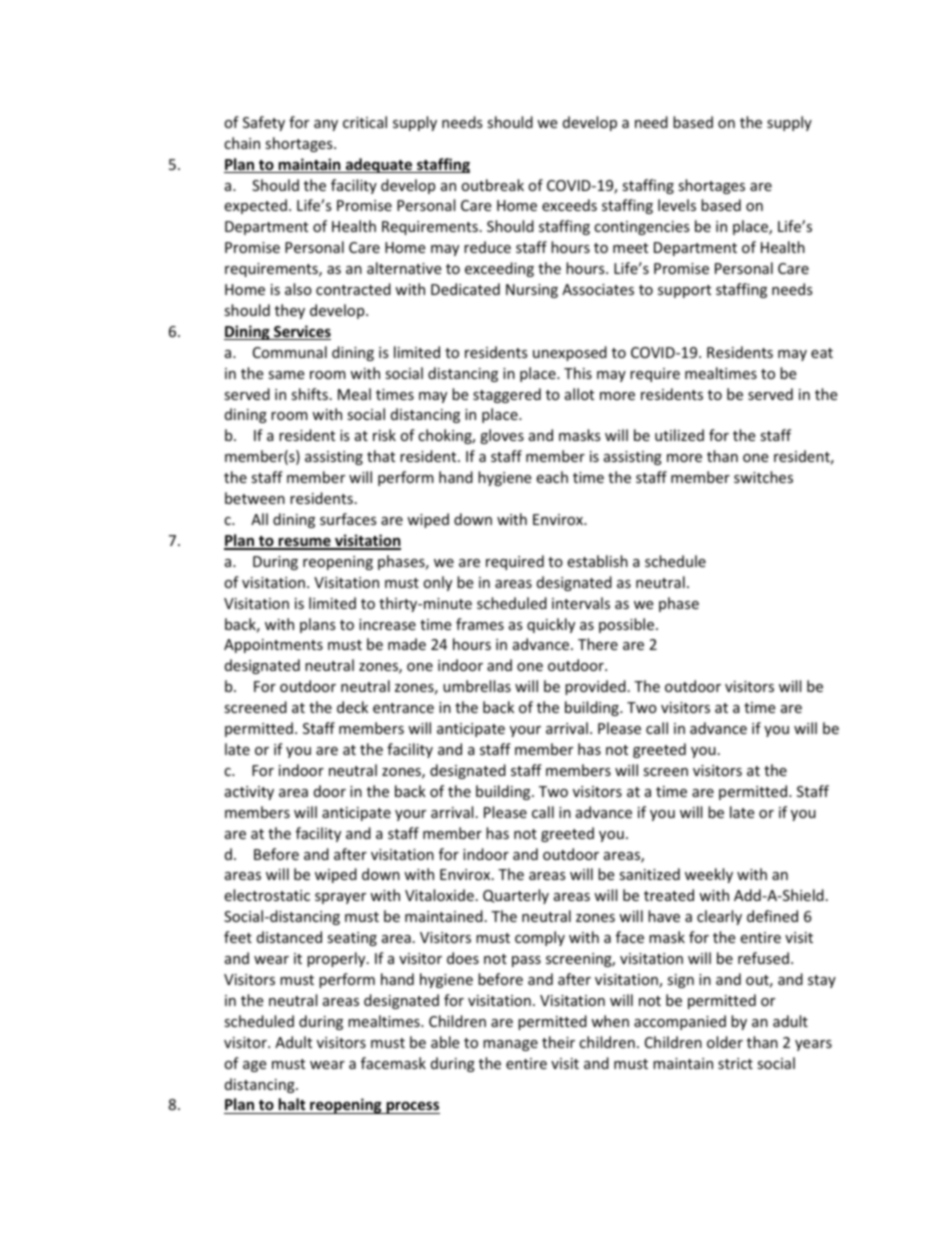 The width and height of the screenshot is (952, 1233). What do you see at coordinates (552, 477) in the screenshot?
I see `each` at bounding box center [552, 477].
